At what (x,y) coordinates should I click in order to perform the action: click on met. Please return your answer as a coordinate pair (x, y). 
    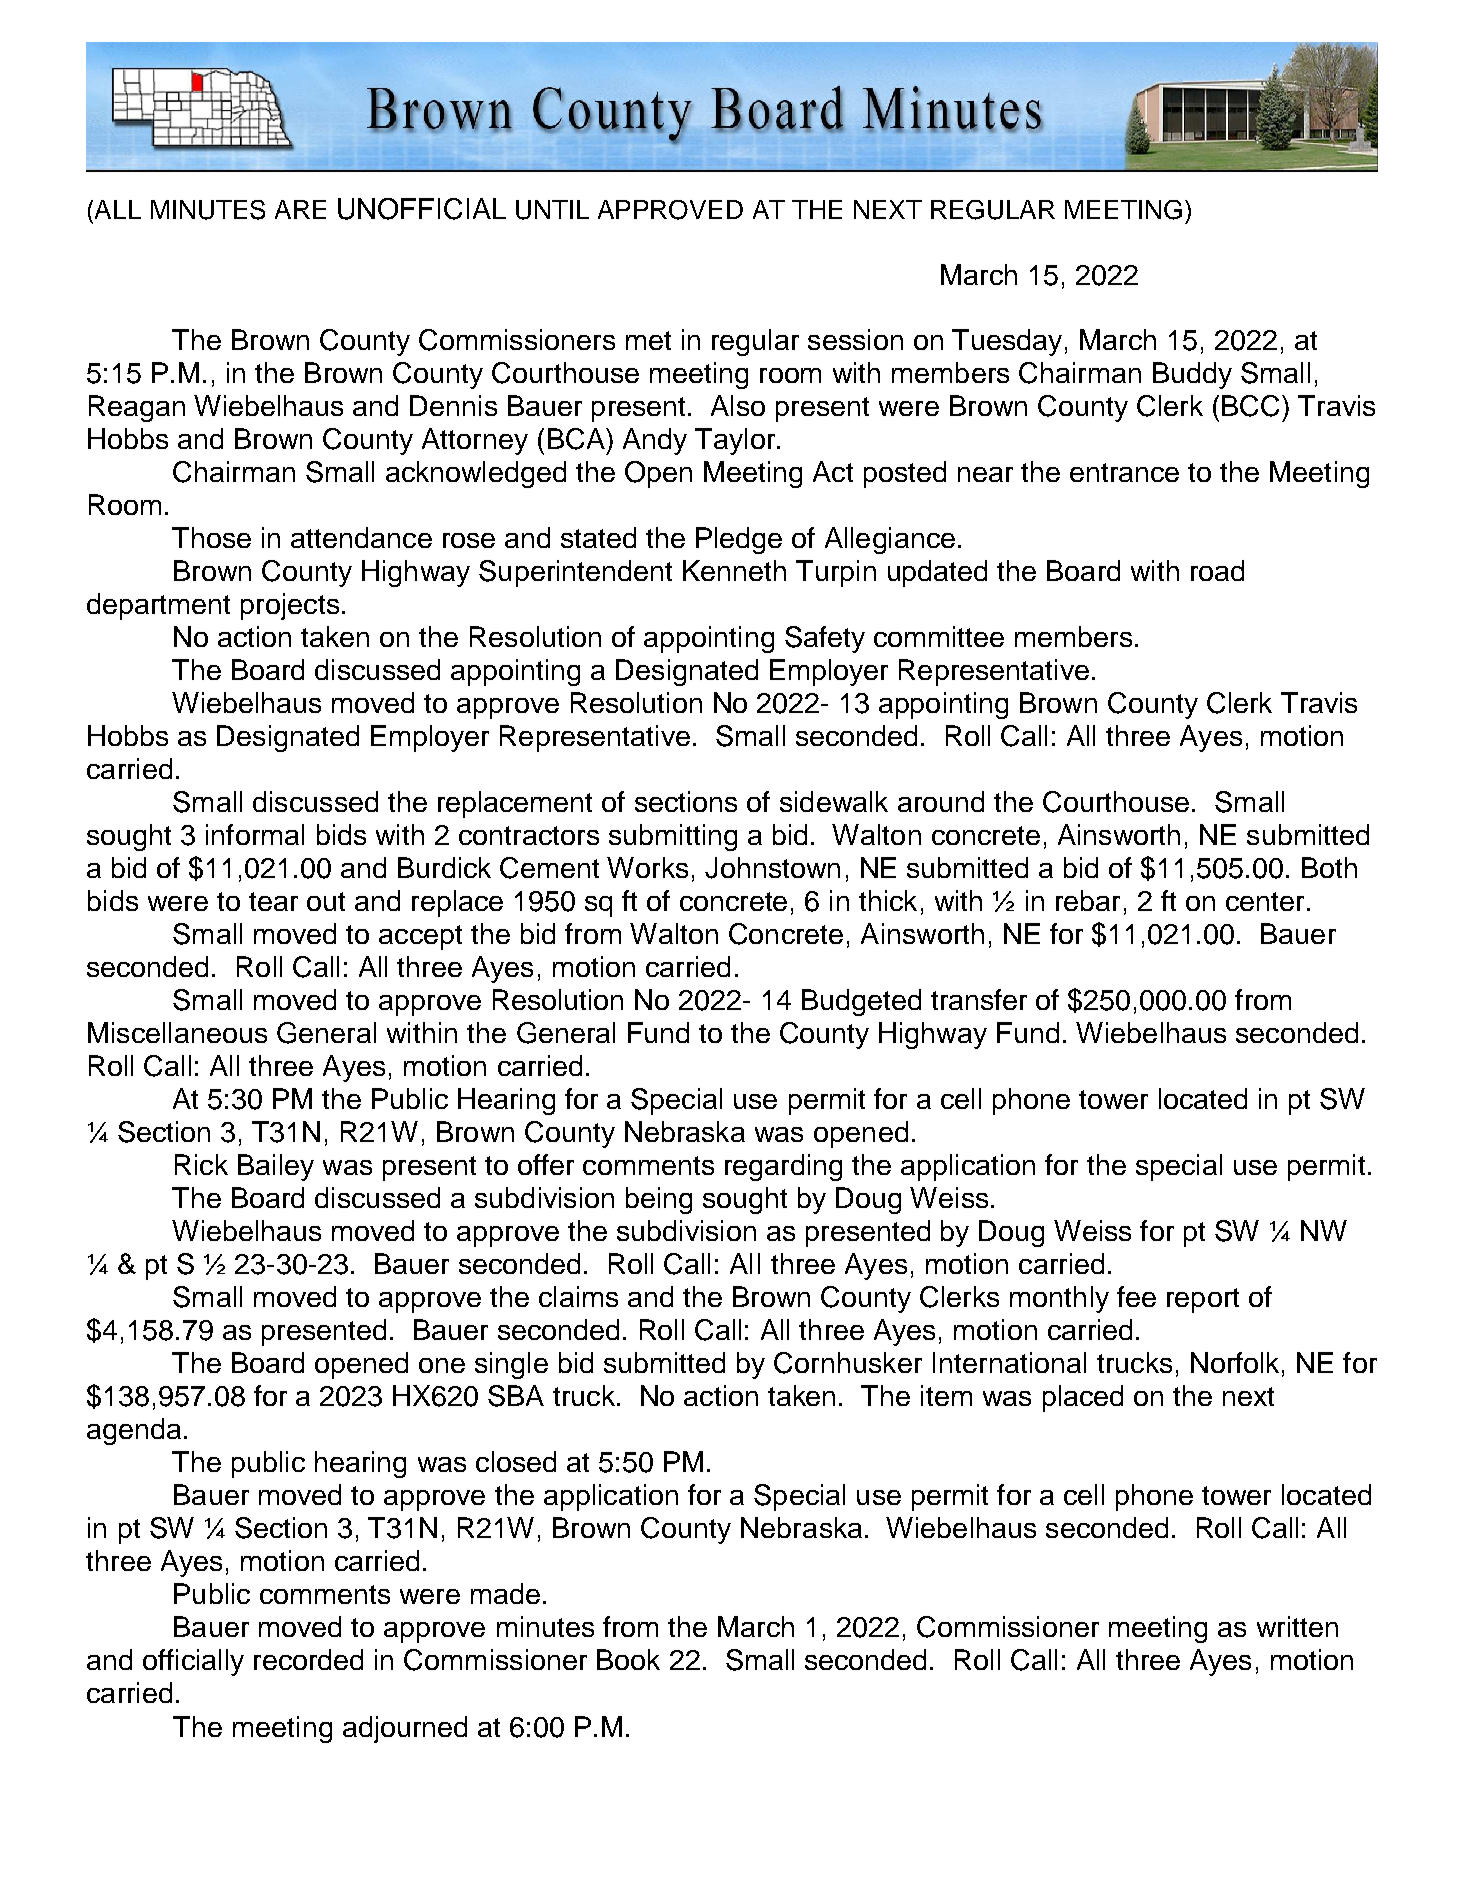
    Looking at the image, I should click on (648, 340).
